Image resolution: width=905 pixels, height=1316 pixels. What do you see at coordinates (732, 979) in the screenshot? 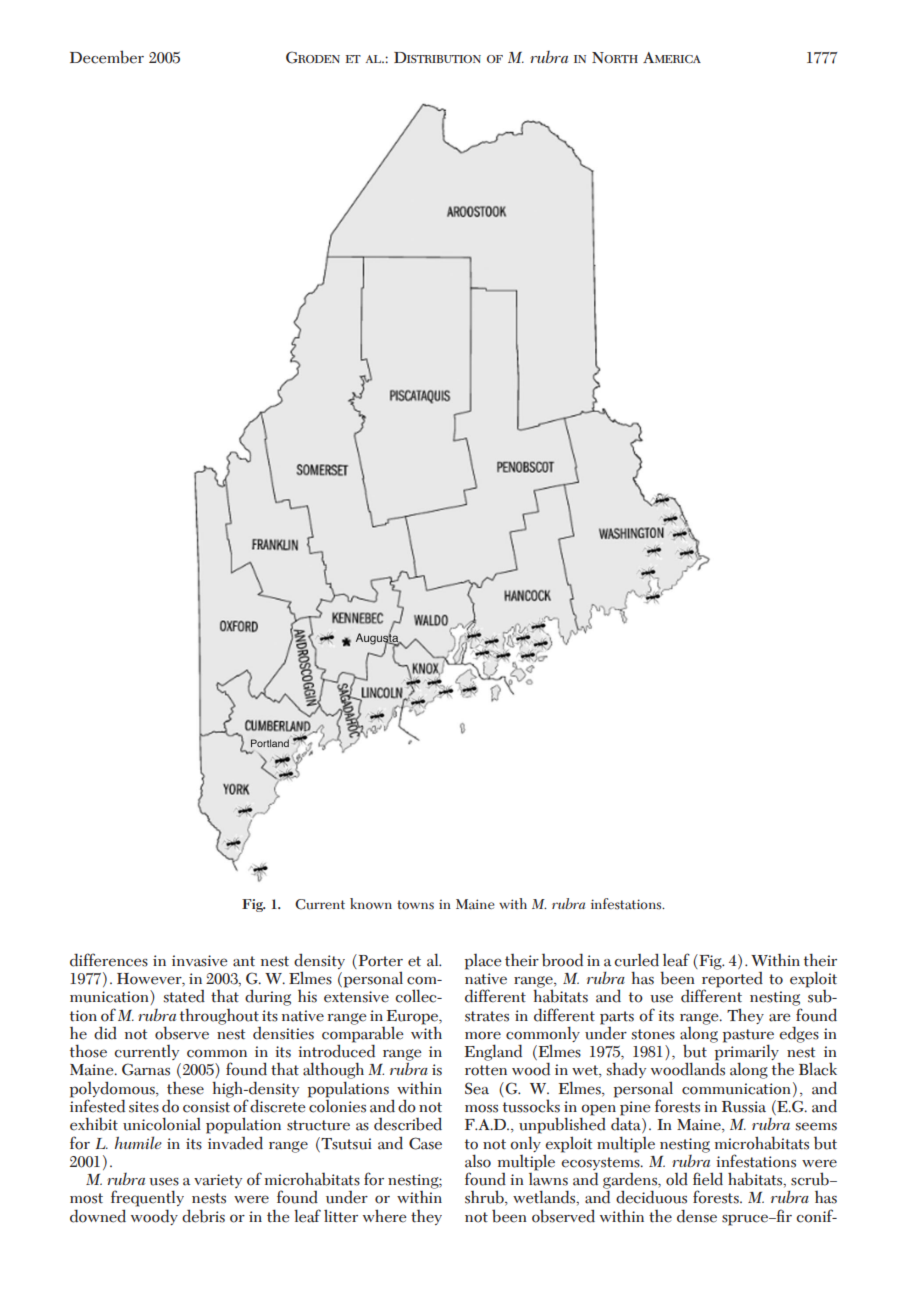
I see `reported` at bounding box center [732, 979].
